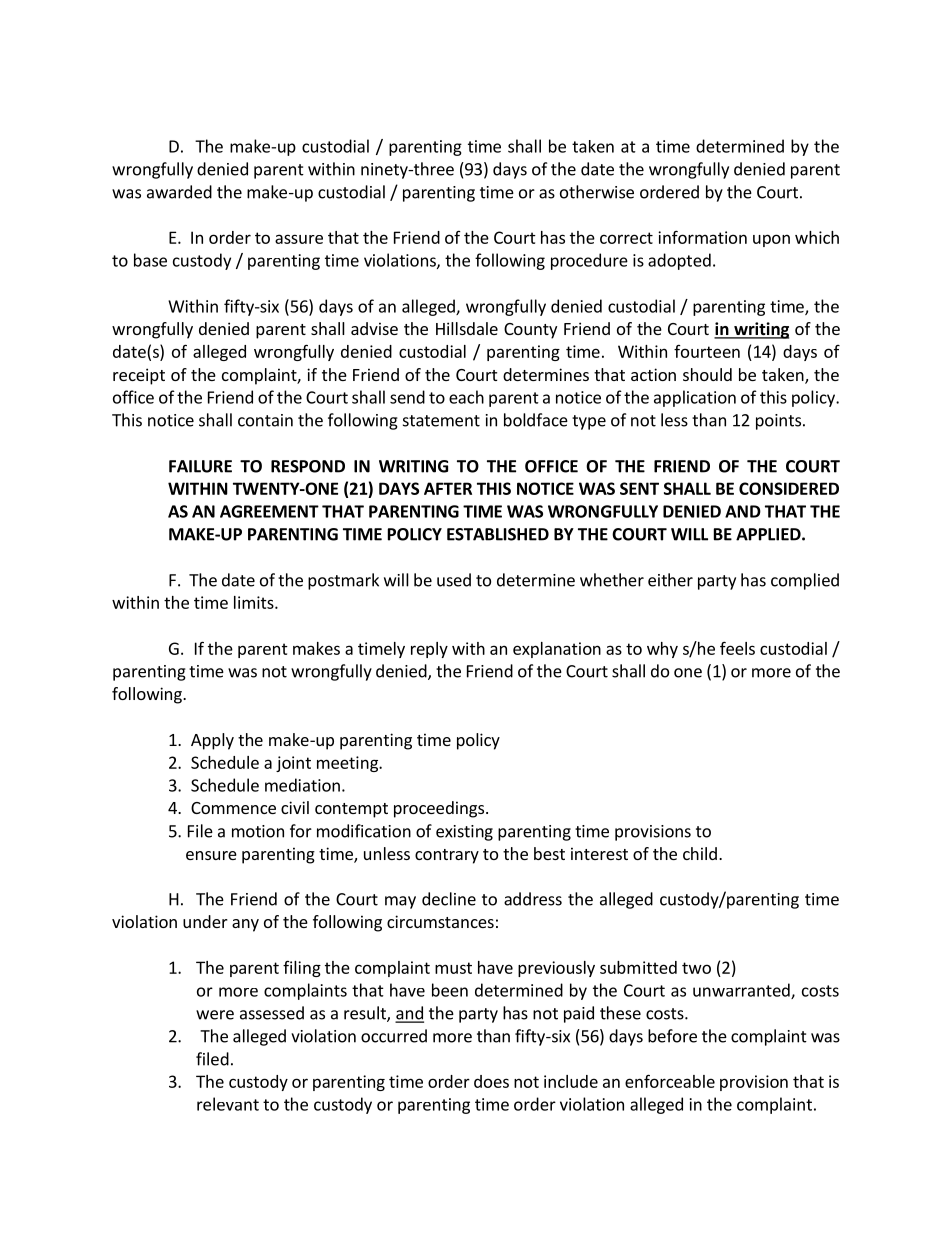  What do you see at coordinates (179, 192) in the document?
I see `awarded` at bounding box center [179, 192].
